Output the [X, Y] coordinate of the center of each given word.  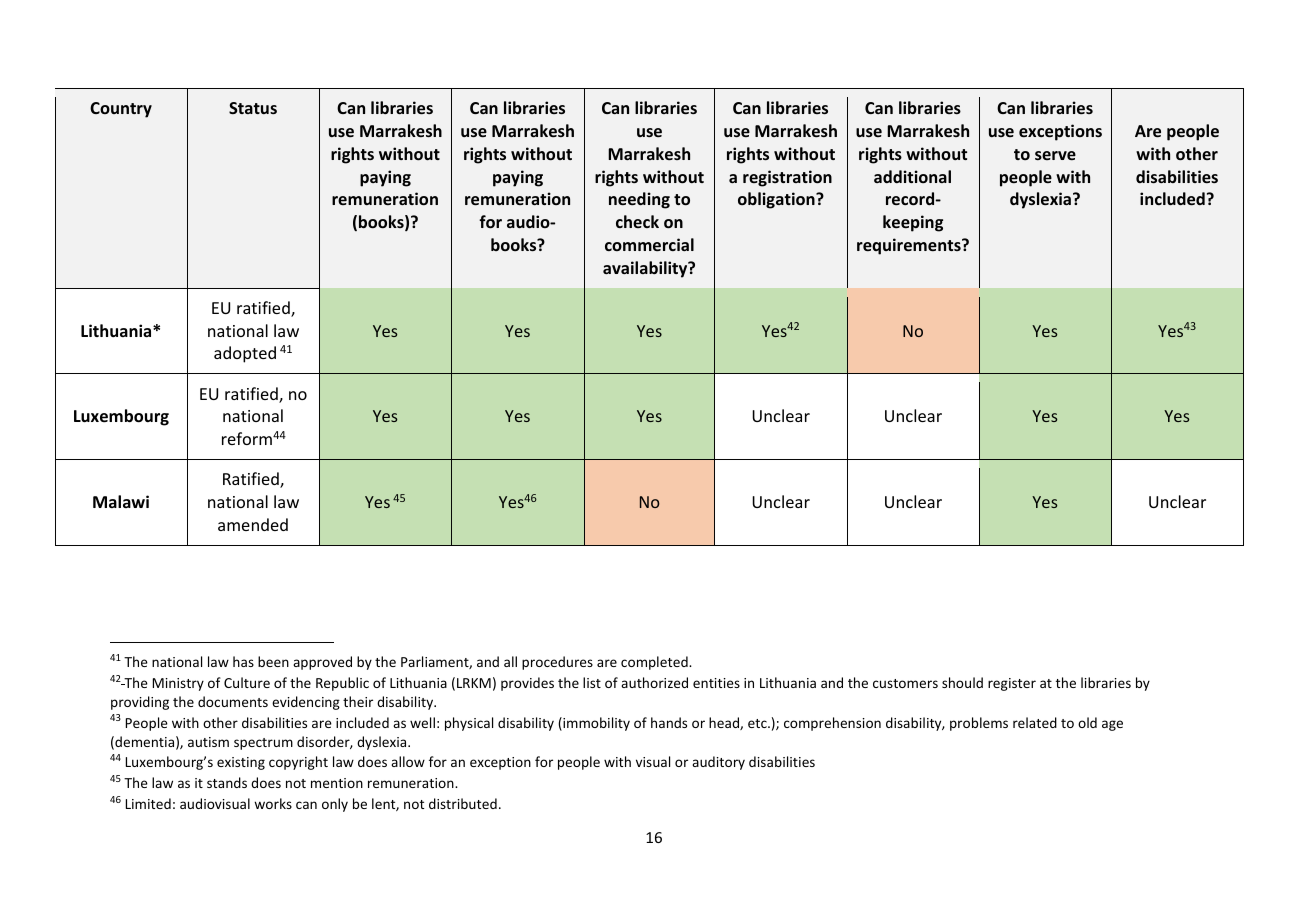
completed [655, 663]
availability [646, 269]
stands [227, 782]
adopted [245, 354]
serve [1055, 155]
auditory [718, 763]
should [962, 682]
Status [253, 108]
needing [639, 200]
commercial [649, 244]
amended [253, 524]
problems [979, 724]
